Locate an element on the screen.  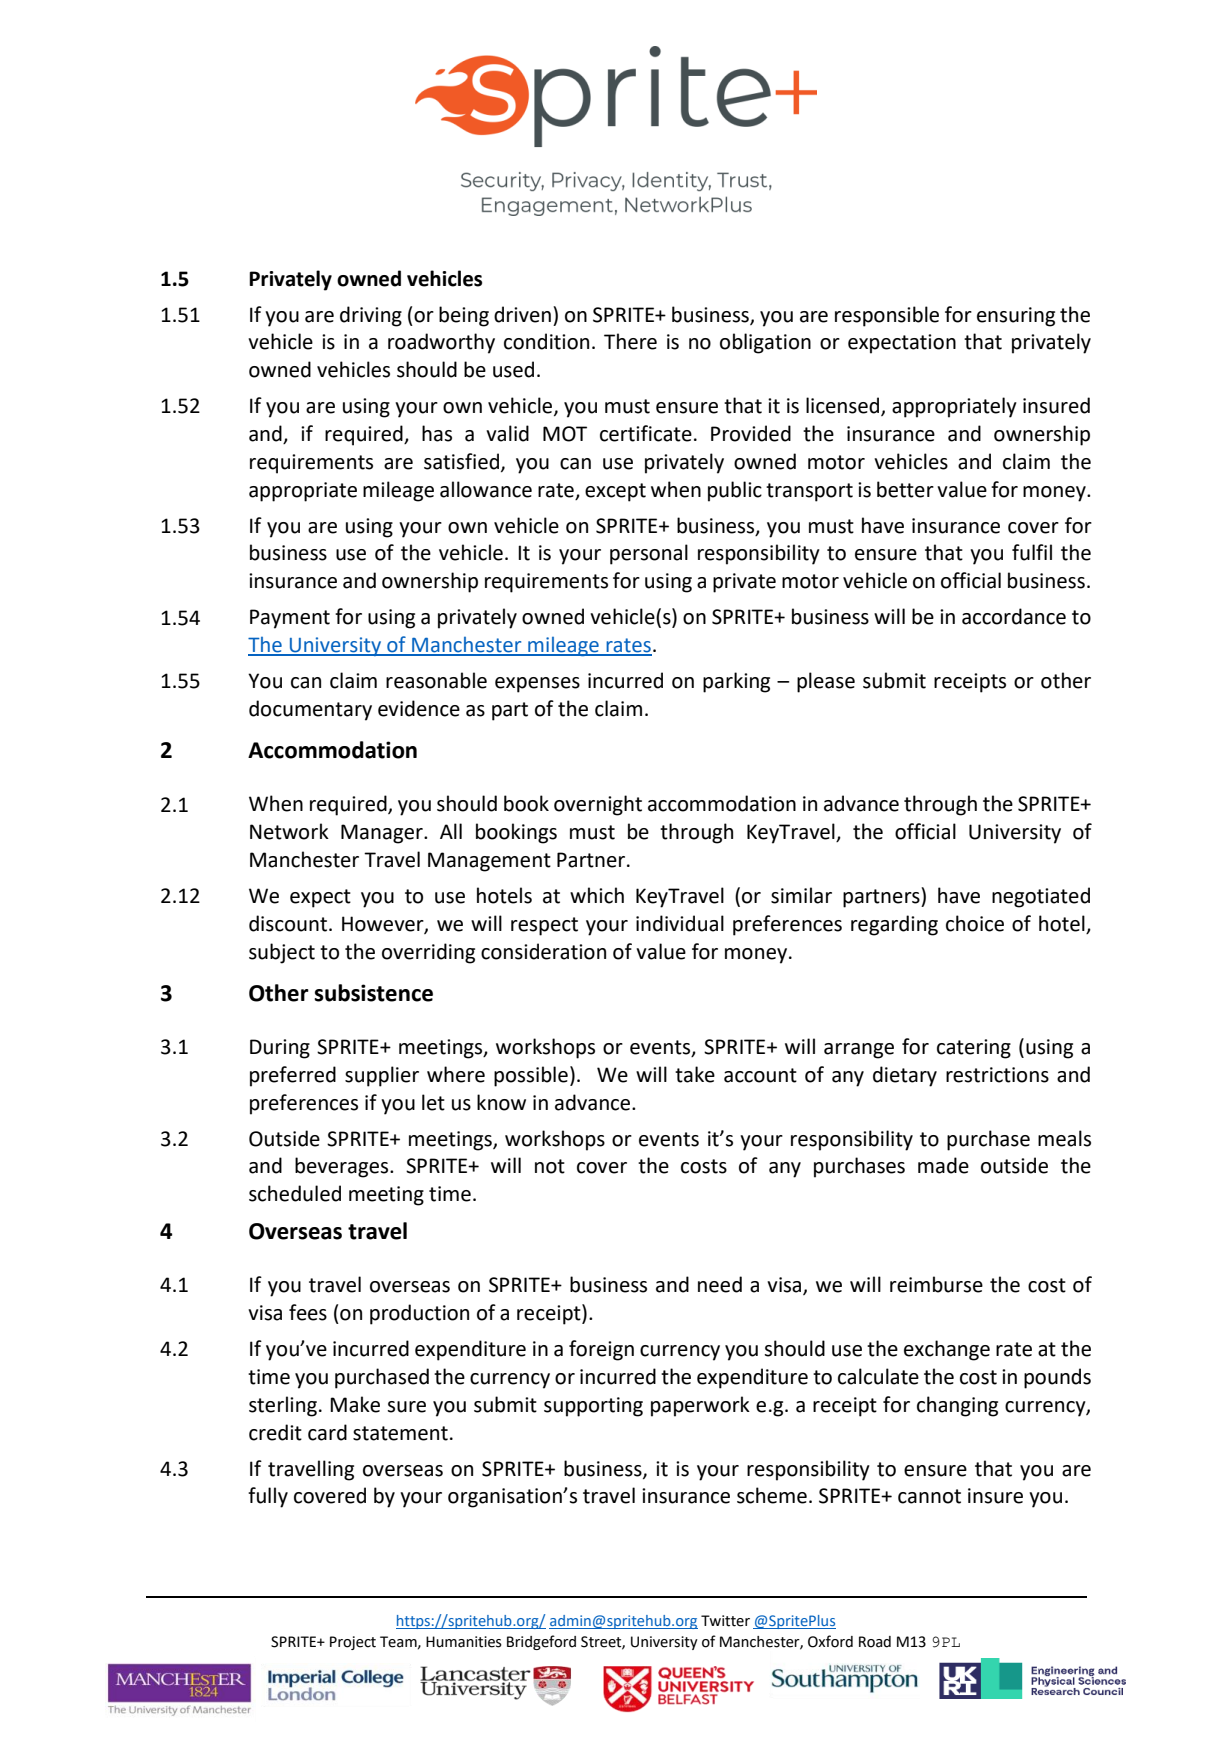
individual is located at coordinates (680, 923).
